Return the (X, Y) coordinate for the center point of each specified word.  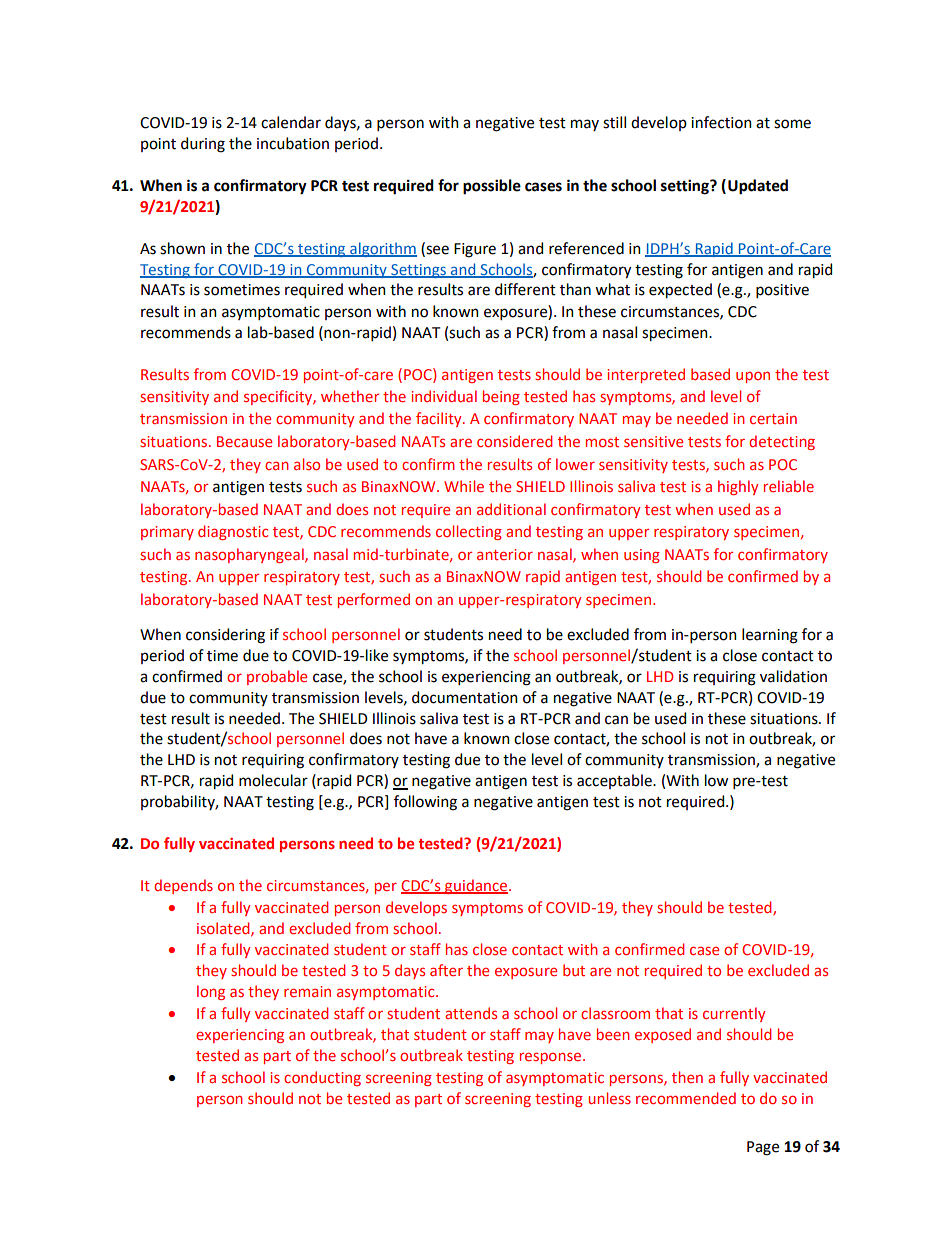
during (203, 145)
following (425, 803)
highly (738, 487)
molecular (273, 780)
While (464, 486)
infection (721, 122)
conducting (322, 1078)
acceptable (615, 781)
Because (244, 441)
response (552, 1058)
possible (492, 187)
